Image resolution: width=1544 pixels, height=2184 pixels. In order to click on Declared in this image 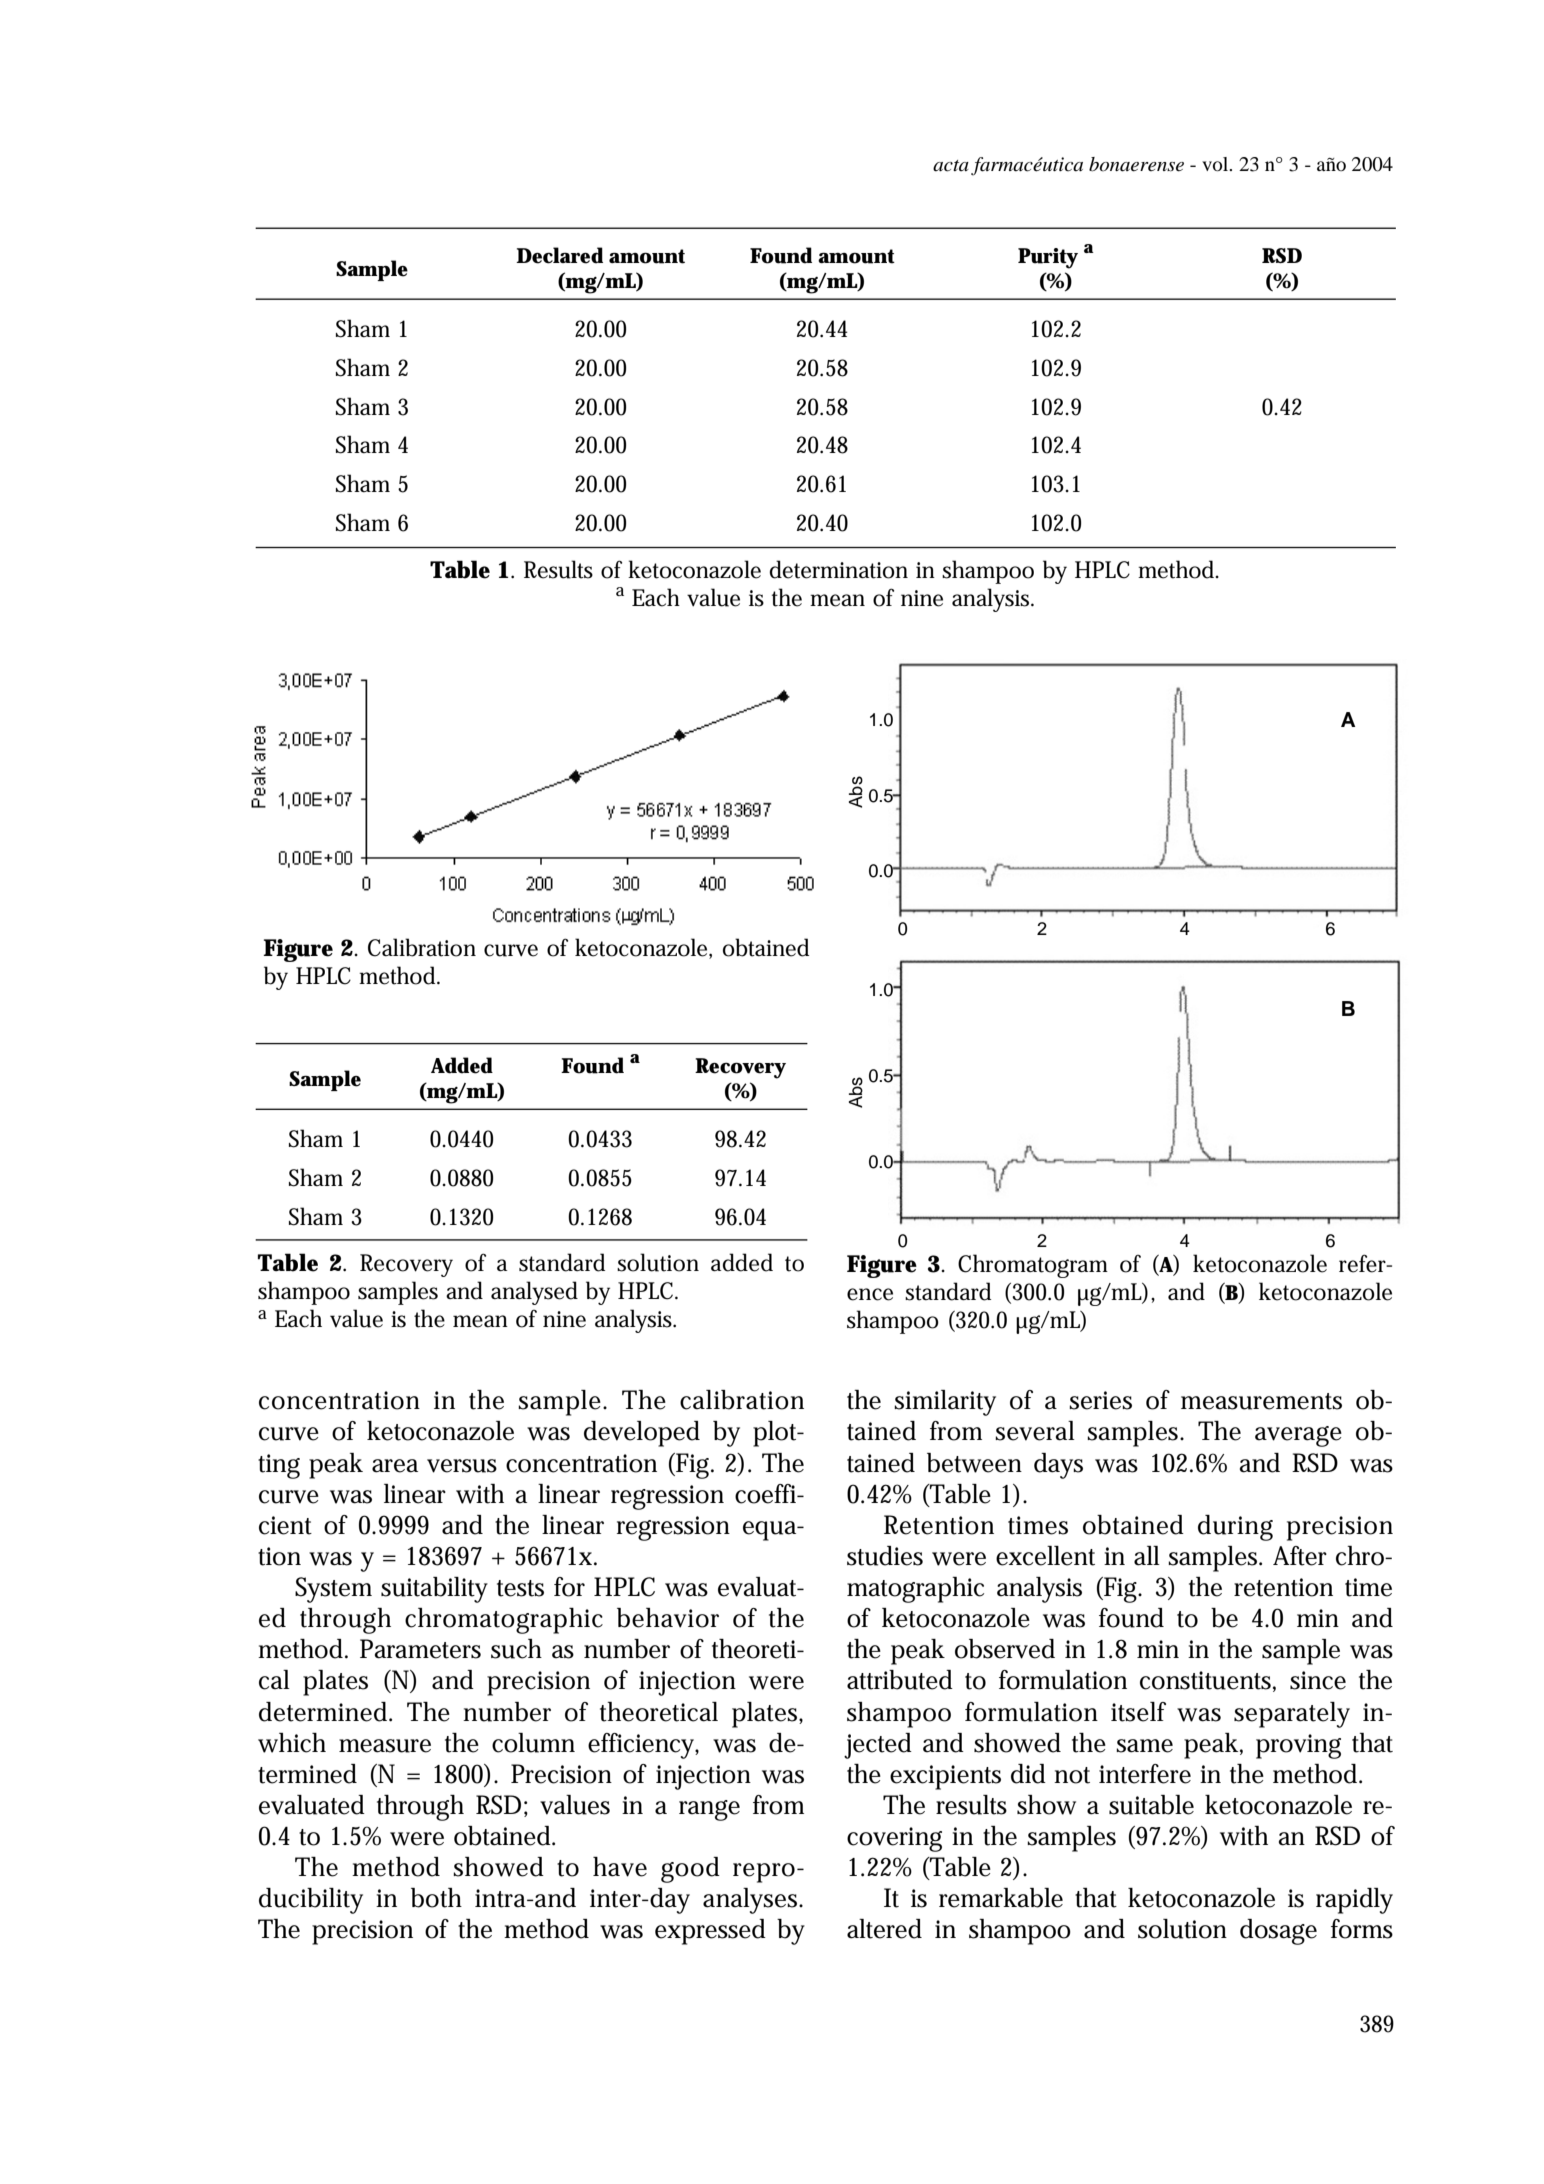, I will do `click(559, 255)`.
